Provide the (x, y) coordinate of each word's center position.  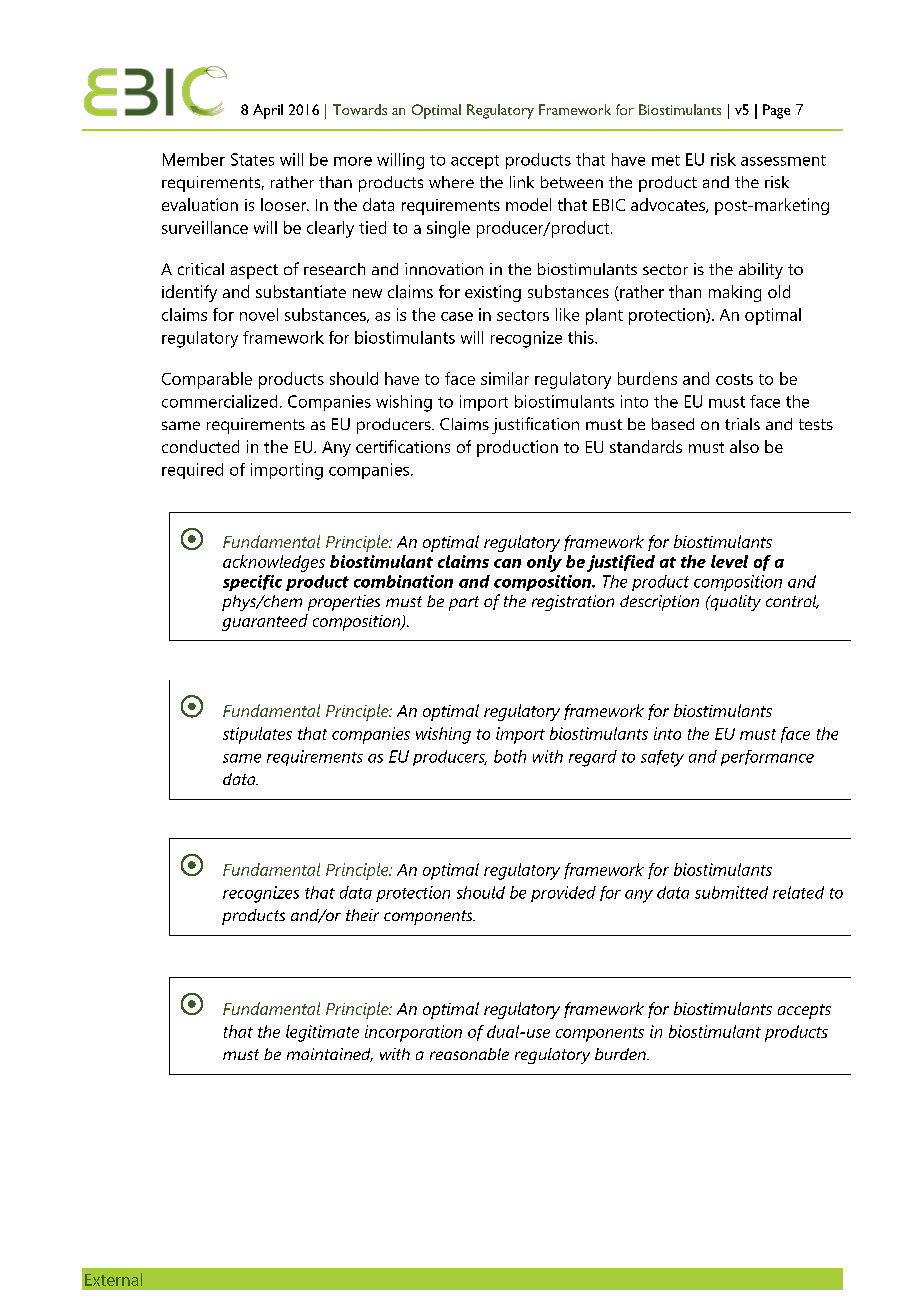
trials (742, 424)
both (510, 756)
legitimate (322, 1033)
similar (505, 378)
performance (767, 758)
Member (194, 159)
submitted (731, 892)
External (113, 1279)
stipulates (257, 735)
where (451, 182)
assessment (783, 160)
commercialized (219, 401)
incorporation (413, 1033)
